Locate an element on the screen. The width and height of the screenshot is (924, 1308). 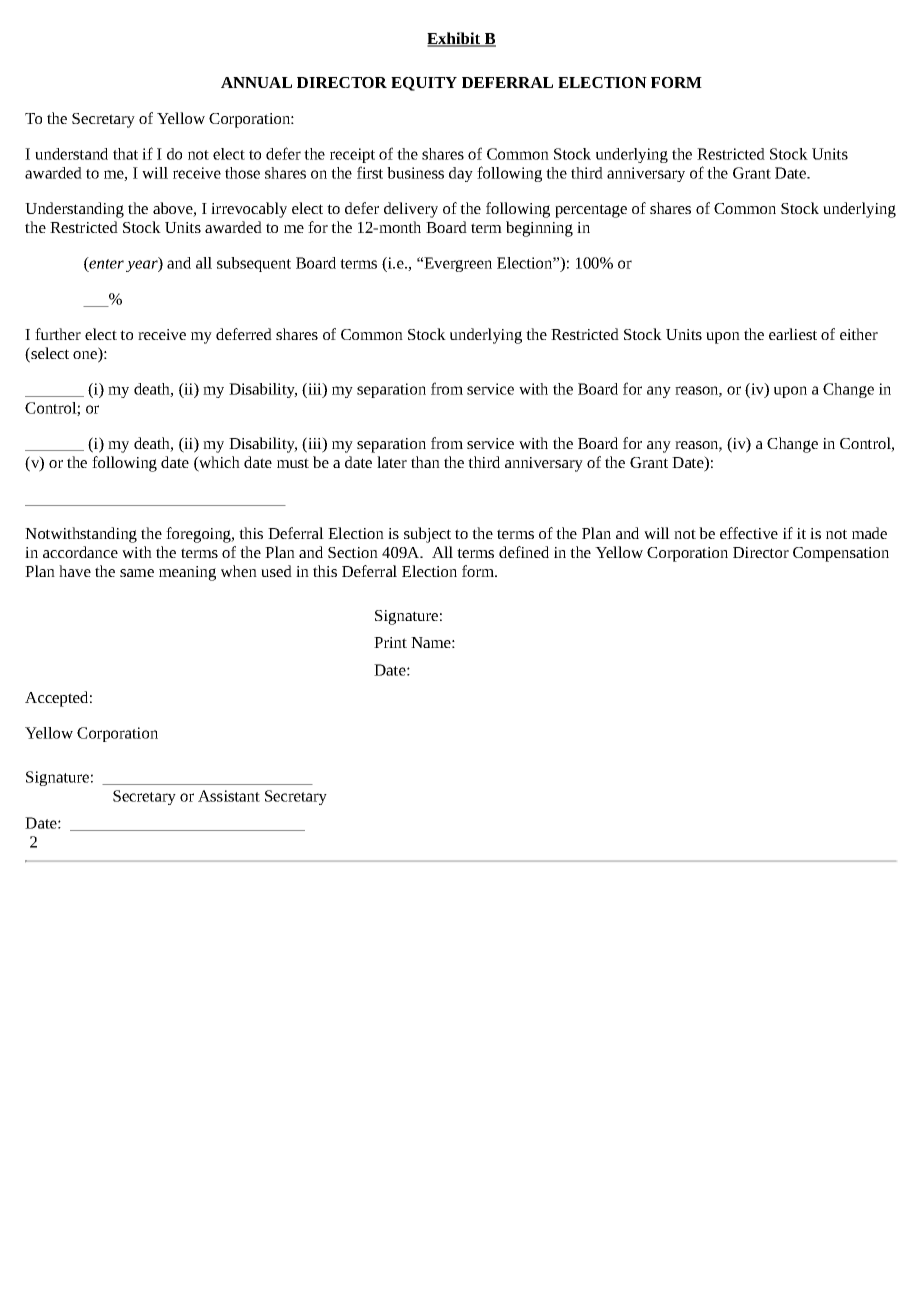
EQUITY is located at coordinates (424, 84).
